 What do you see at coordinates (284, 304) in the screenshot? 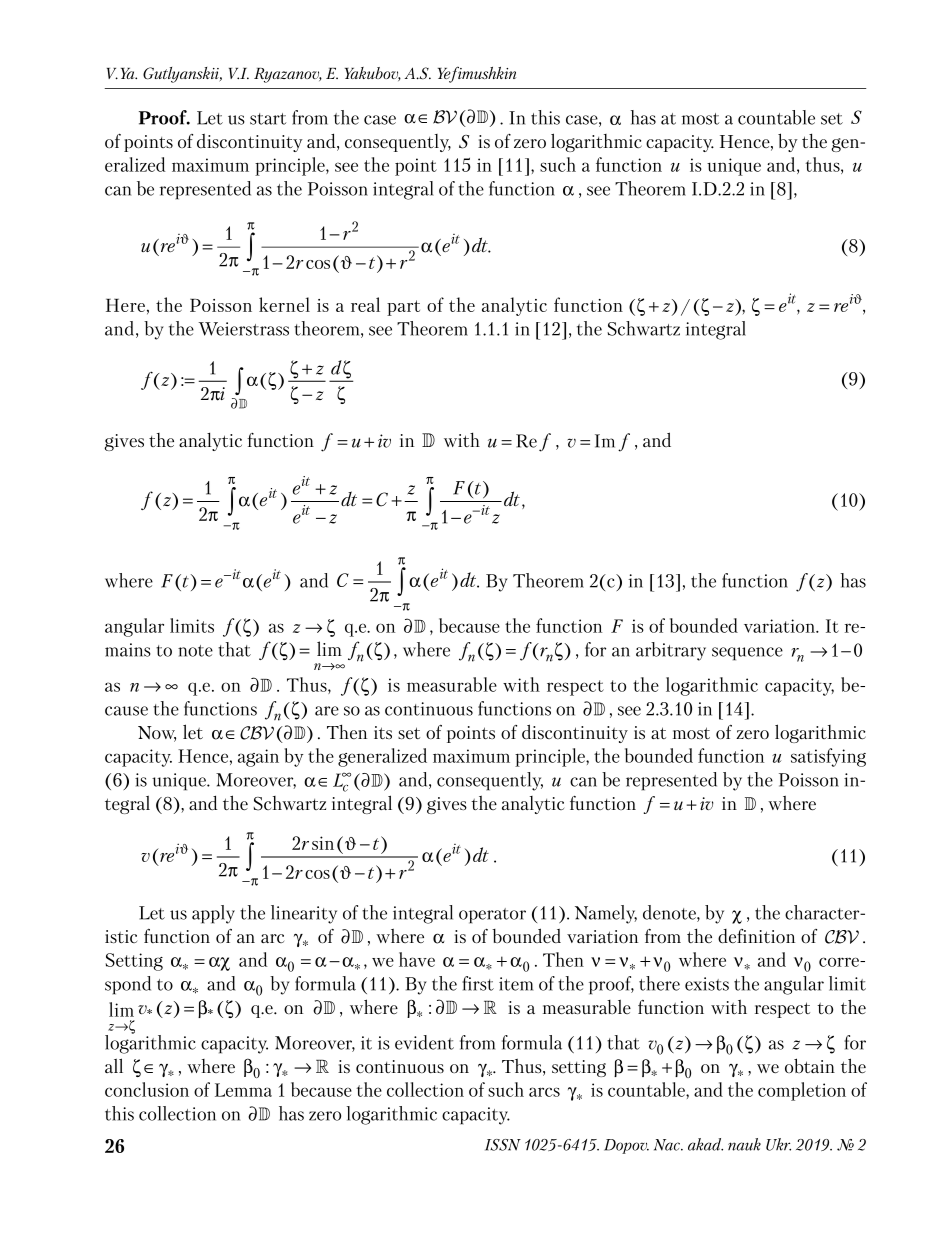
I see `kernel` at bounding box center [284, 304].
